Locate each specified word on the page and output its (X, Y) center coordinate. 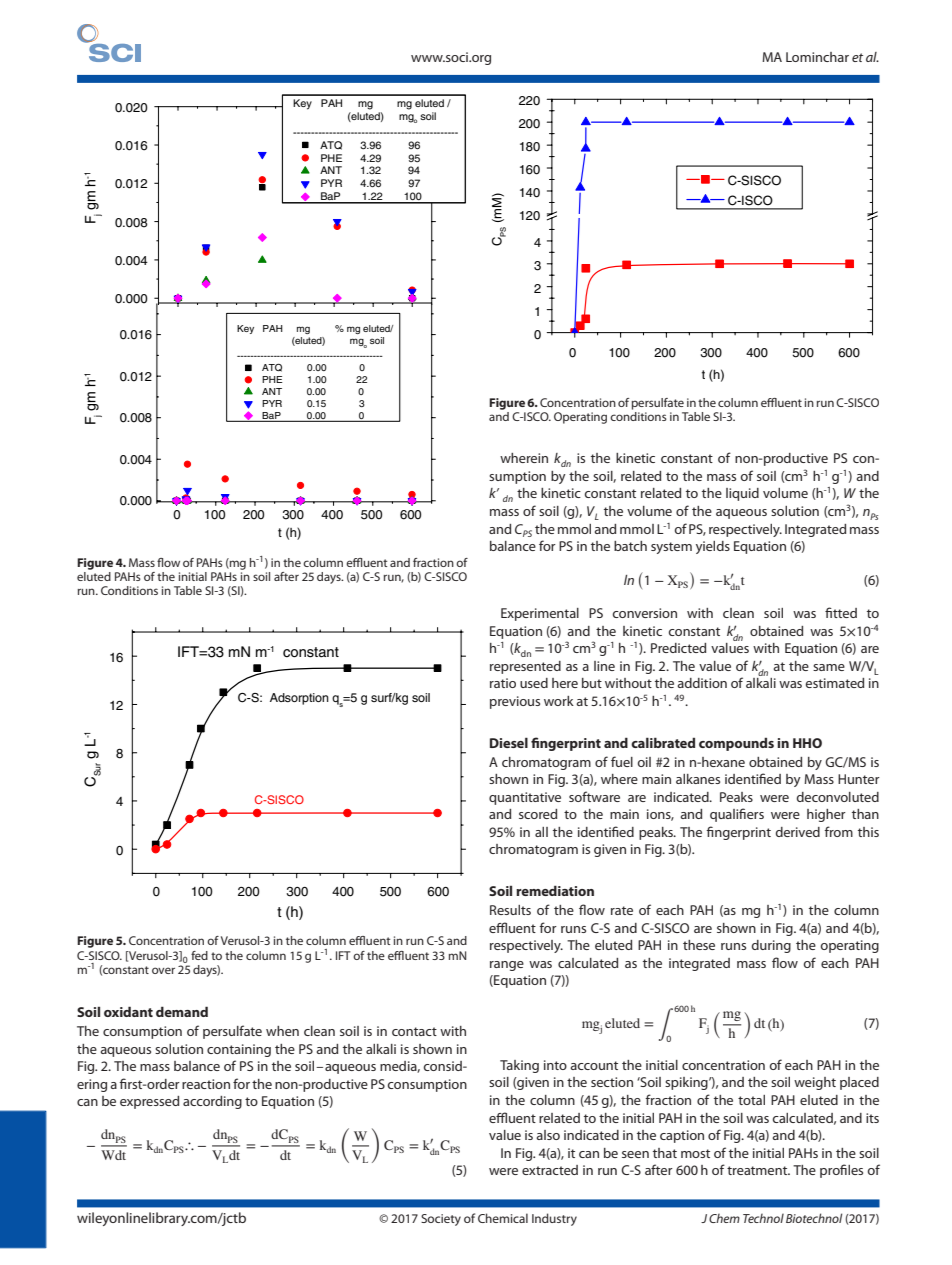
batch (630, 546)
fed (199, 955)
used (534, 683)
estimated (834, 683)
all (541, 832)
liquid (742, 494)
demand (182, 1011)
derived (797, 832)
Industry (554, 1219)
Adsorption (299, 699)
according (212, 1102)
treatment (758, 1170)
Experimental (540, 614)
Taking (519, 1066)
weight (815, 1083)
